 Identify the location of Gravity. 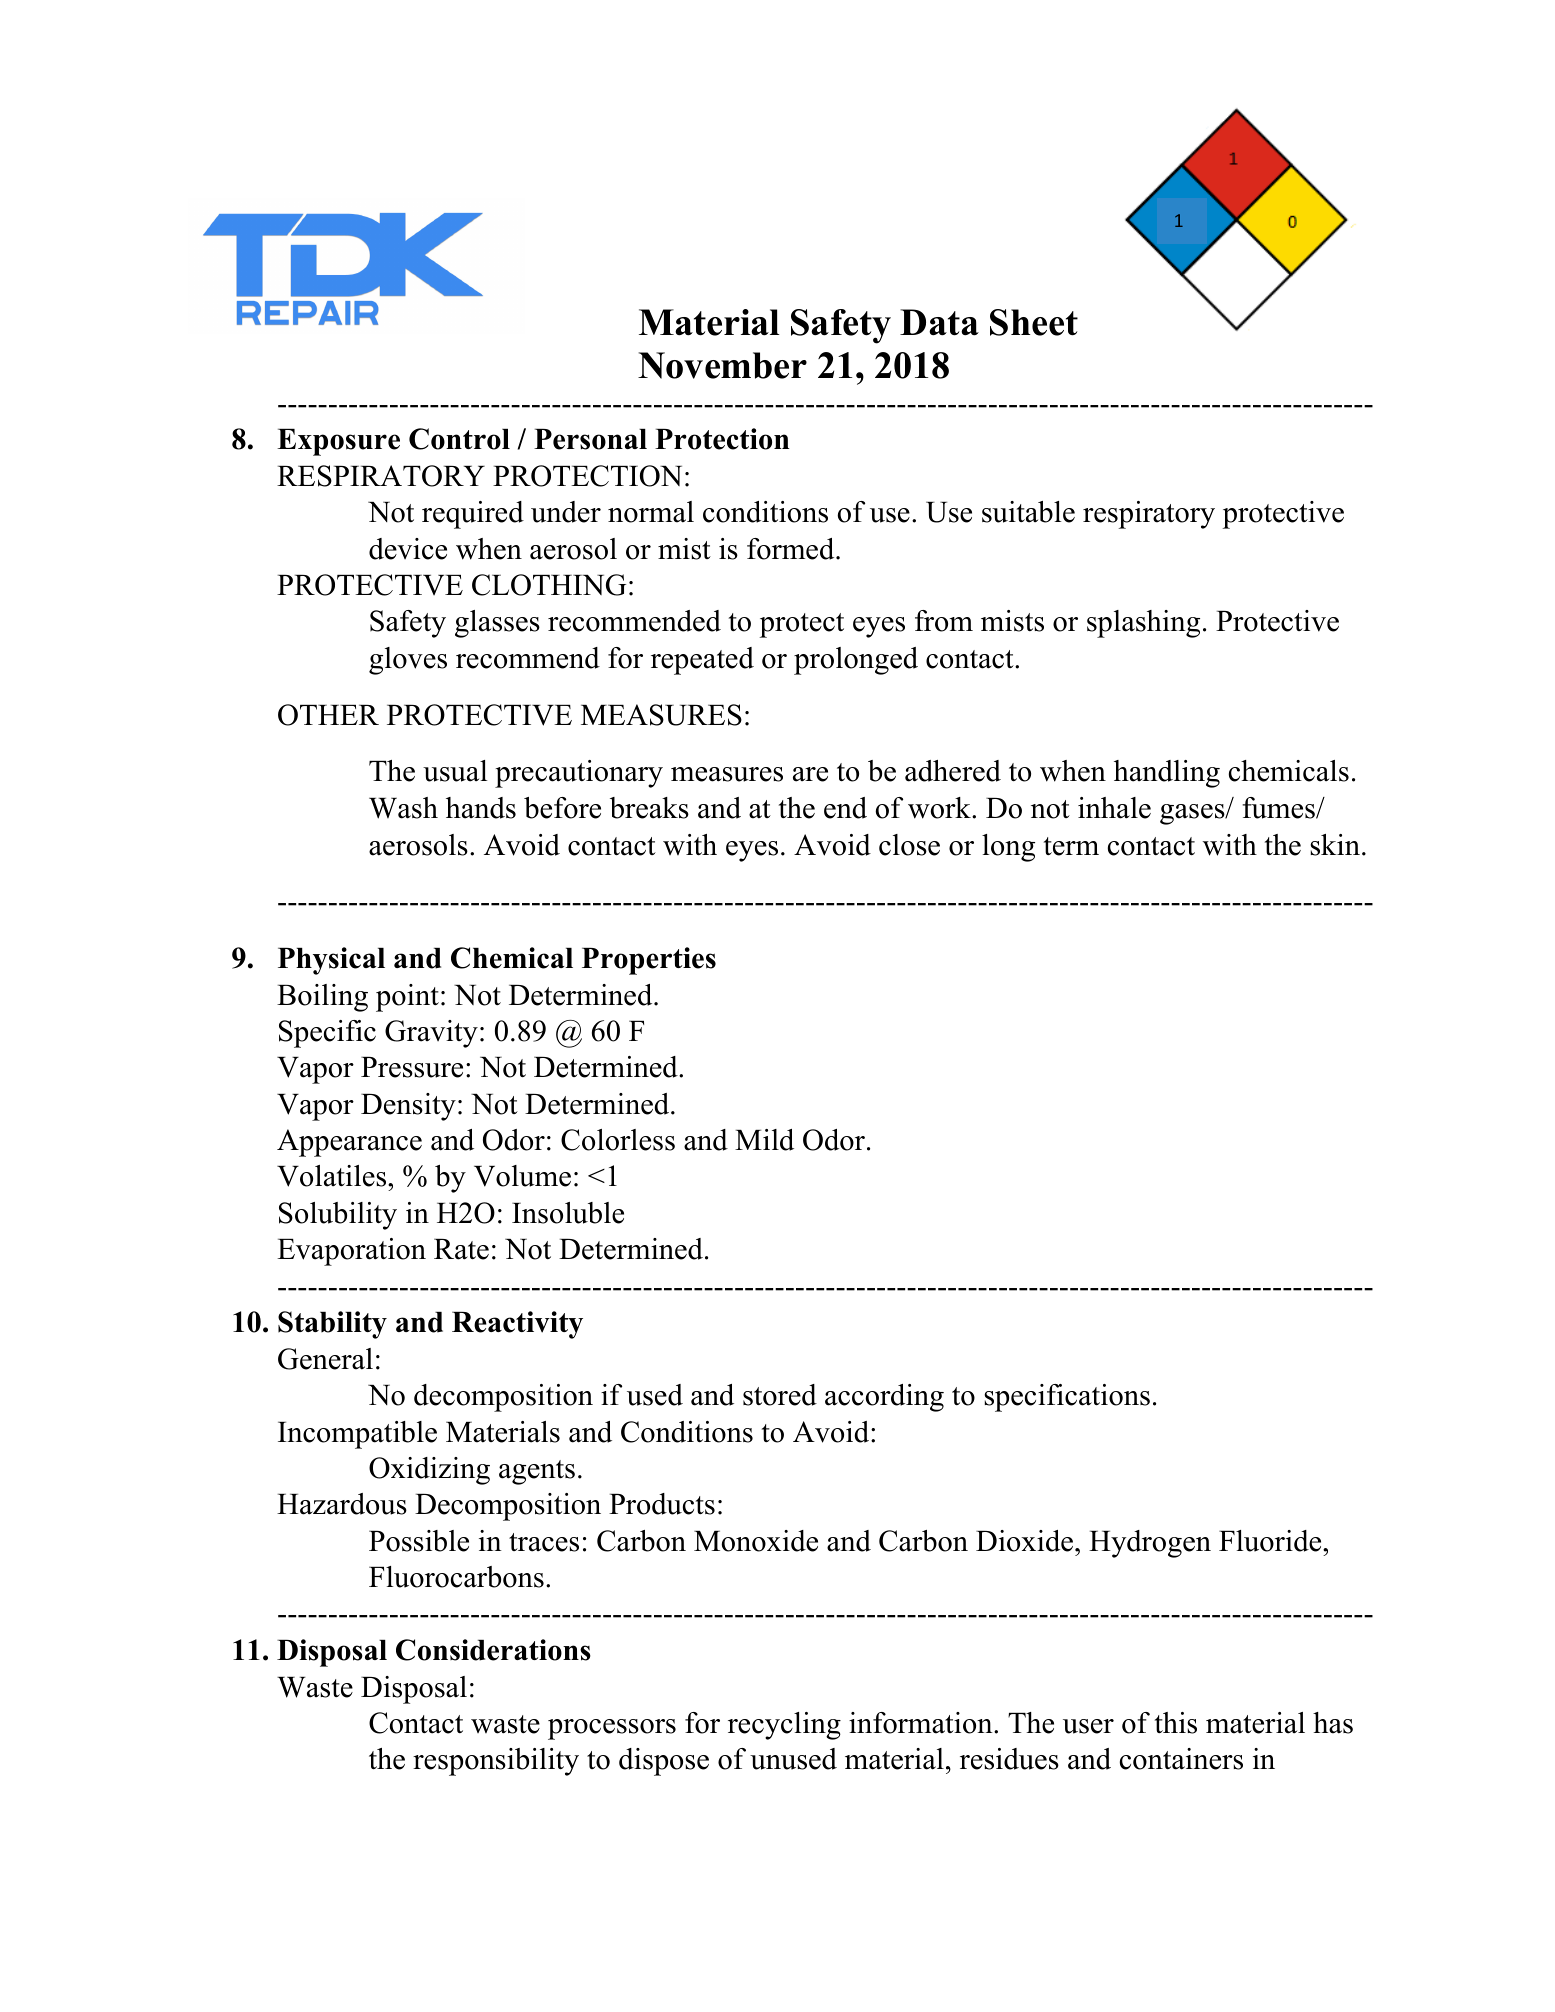
(431, 1034).
